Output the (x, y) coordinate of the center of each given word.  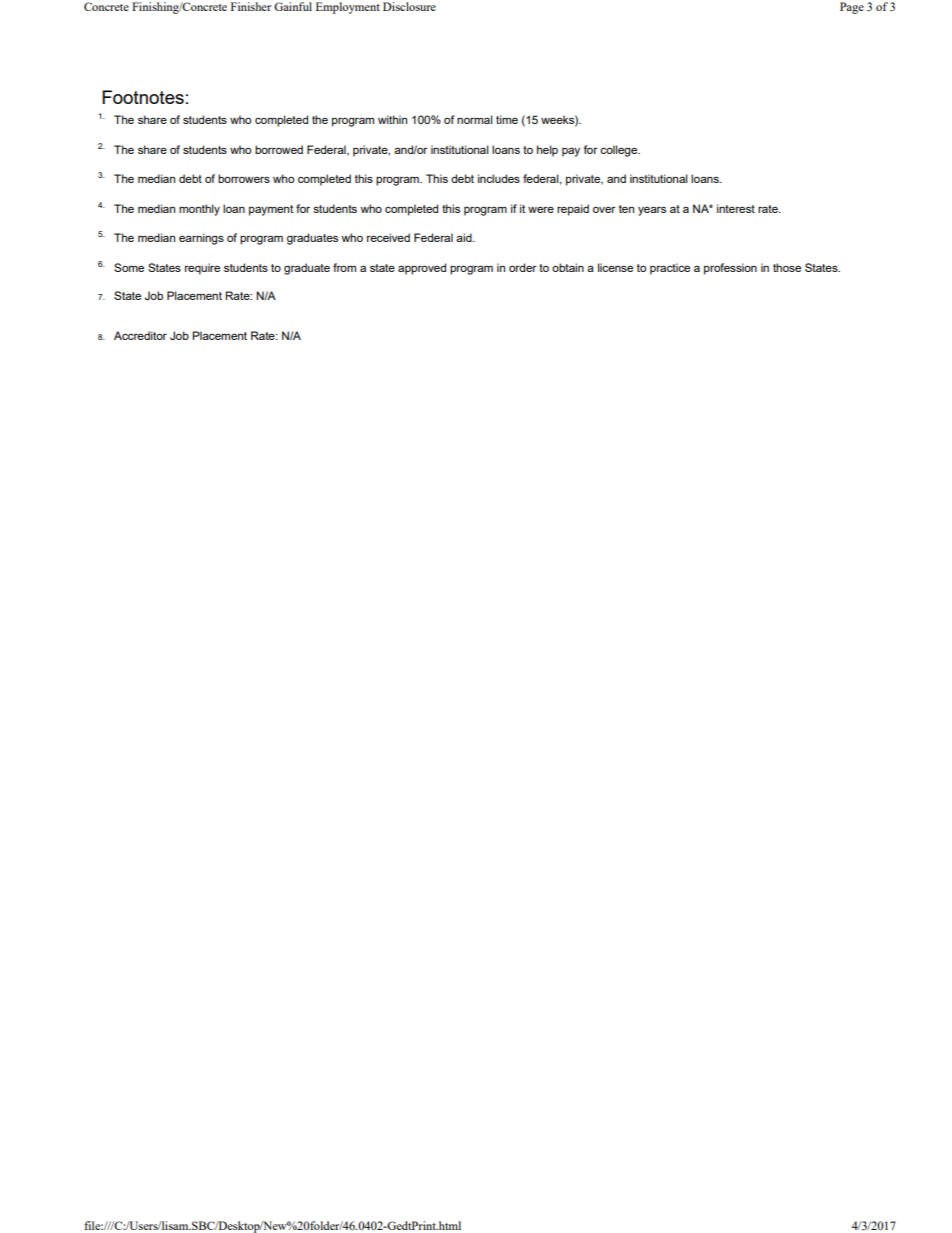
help (547, 151)
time (507, 119)
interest (736, 208)
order (523, 267)
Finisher (251, 6)
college (620, 151)
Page (852, 8)
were (541, 209)
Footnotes (143, 97)
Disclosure (409, 6)
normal (475, 119)
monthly (199, 210)
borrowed (279, 149)
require (202, 269)
